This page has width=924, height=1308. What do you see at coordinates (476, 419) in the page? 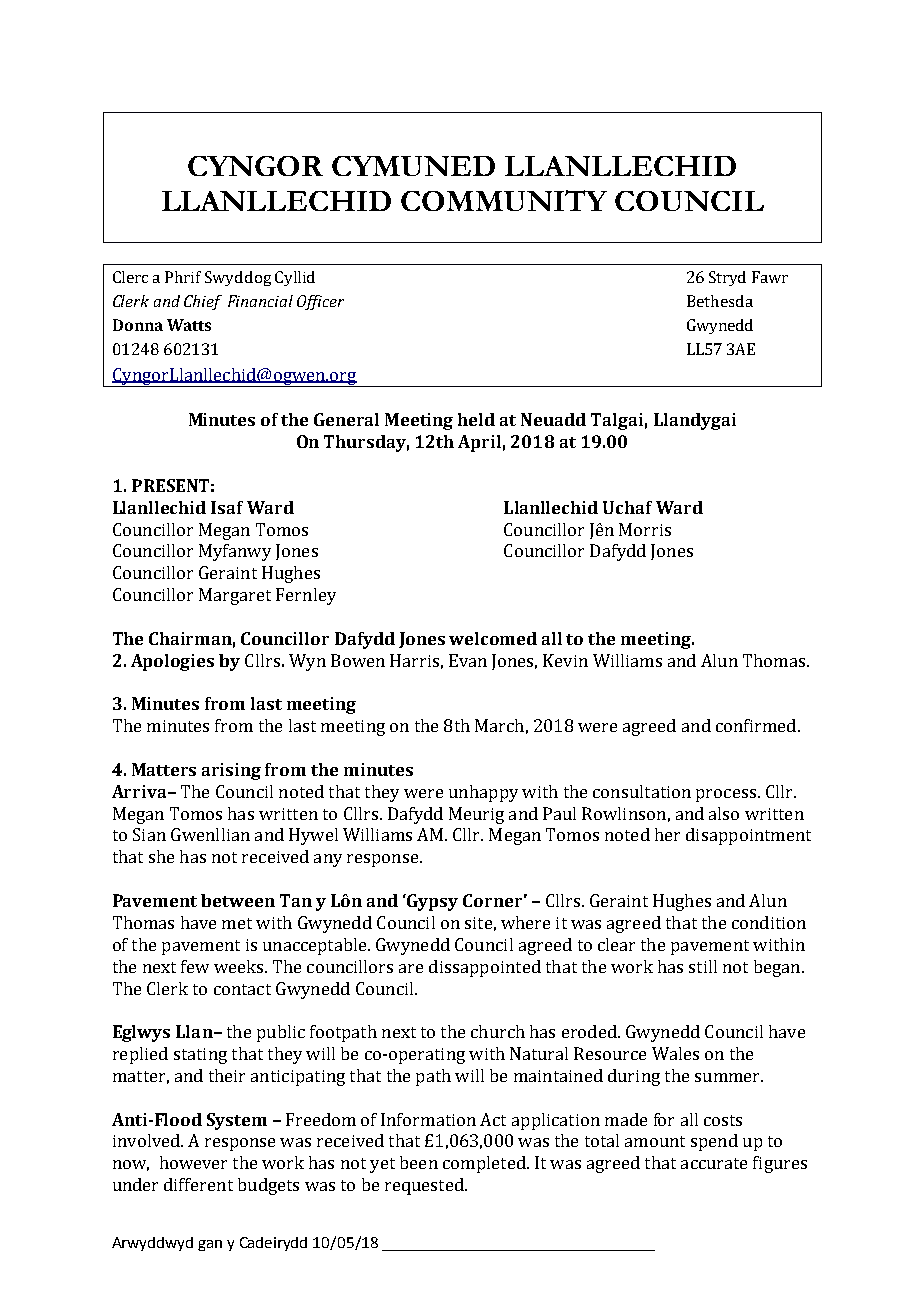
I see `held` at bounding box center [476, 419].
